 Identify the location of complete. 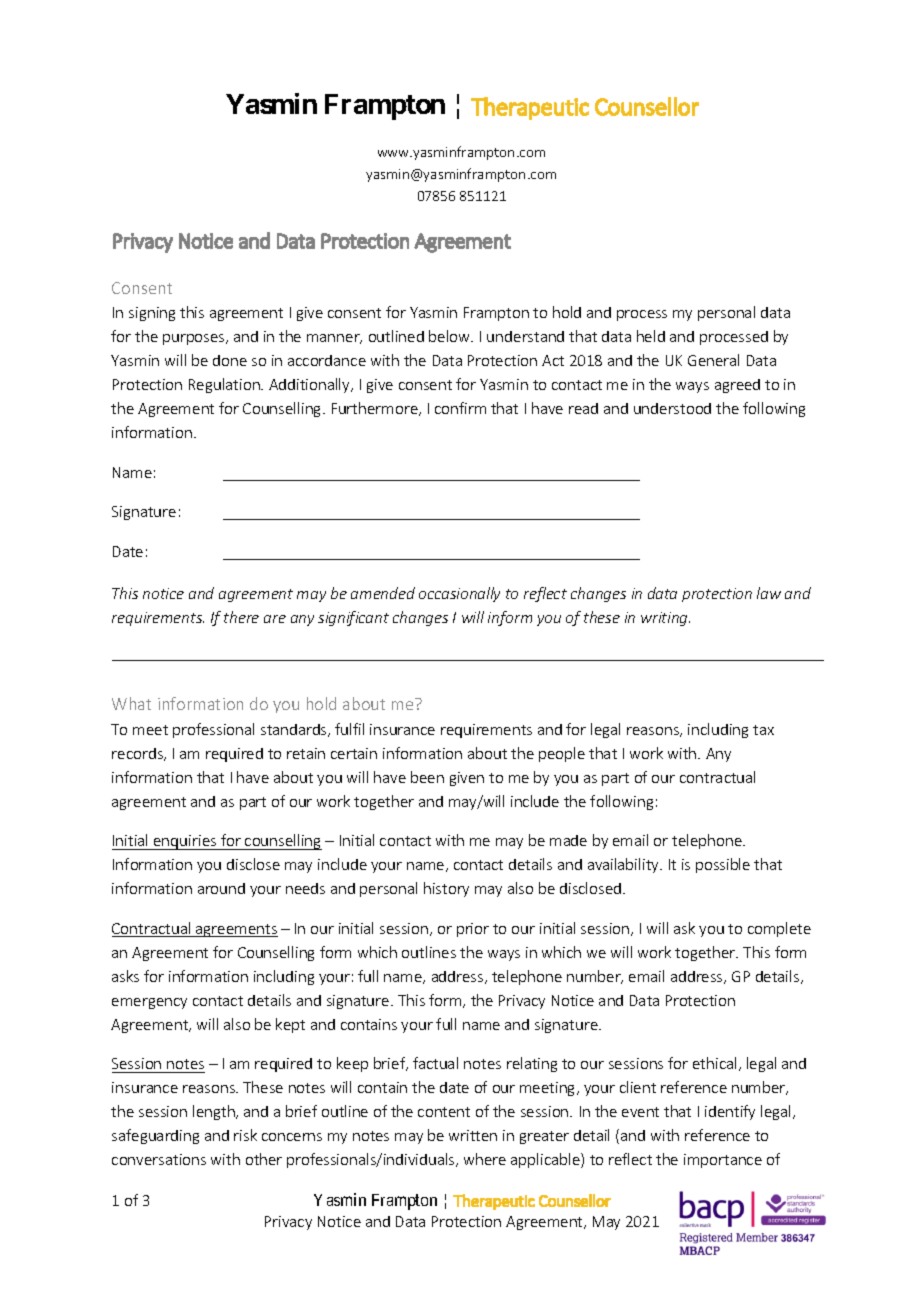
(779, 929).
